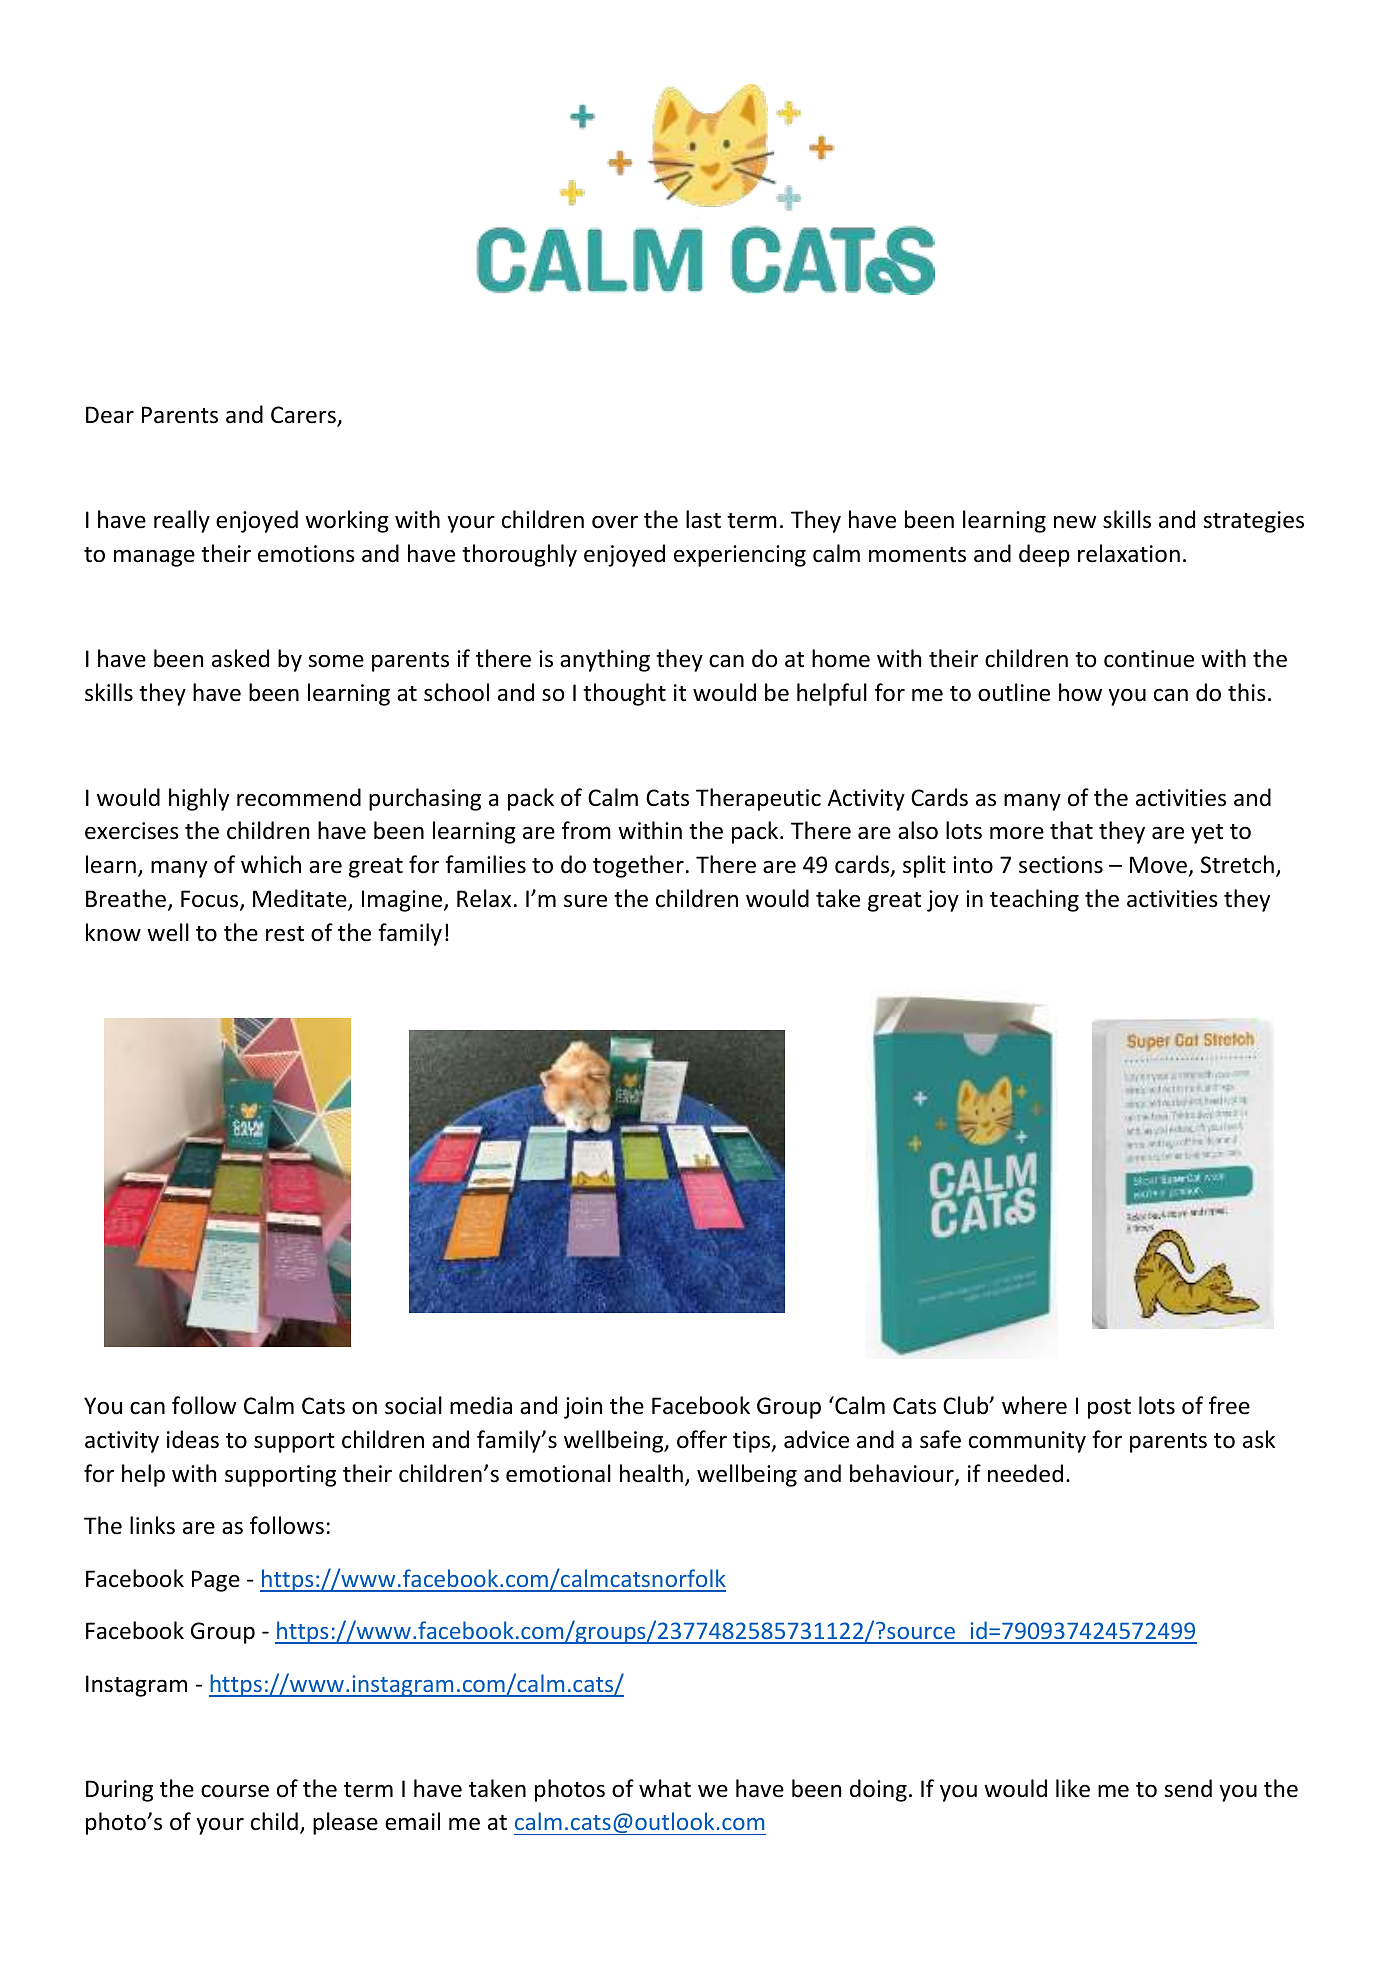 The height and width of the page is (1966, 1390). What do you see at coordinates (703, 519) in the page?
I see `last` at bounding box center [703, 519].
